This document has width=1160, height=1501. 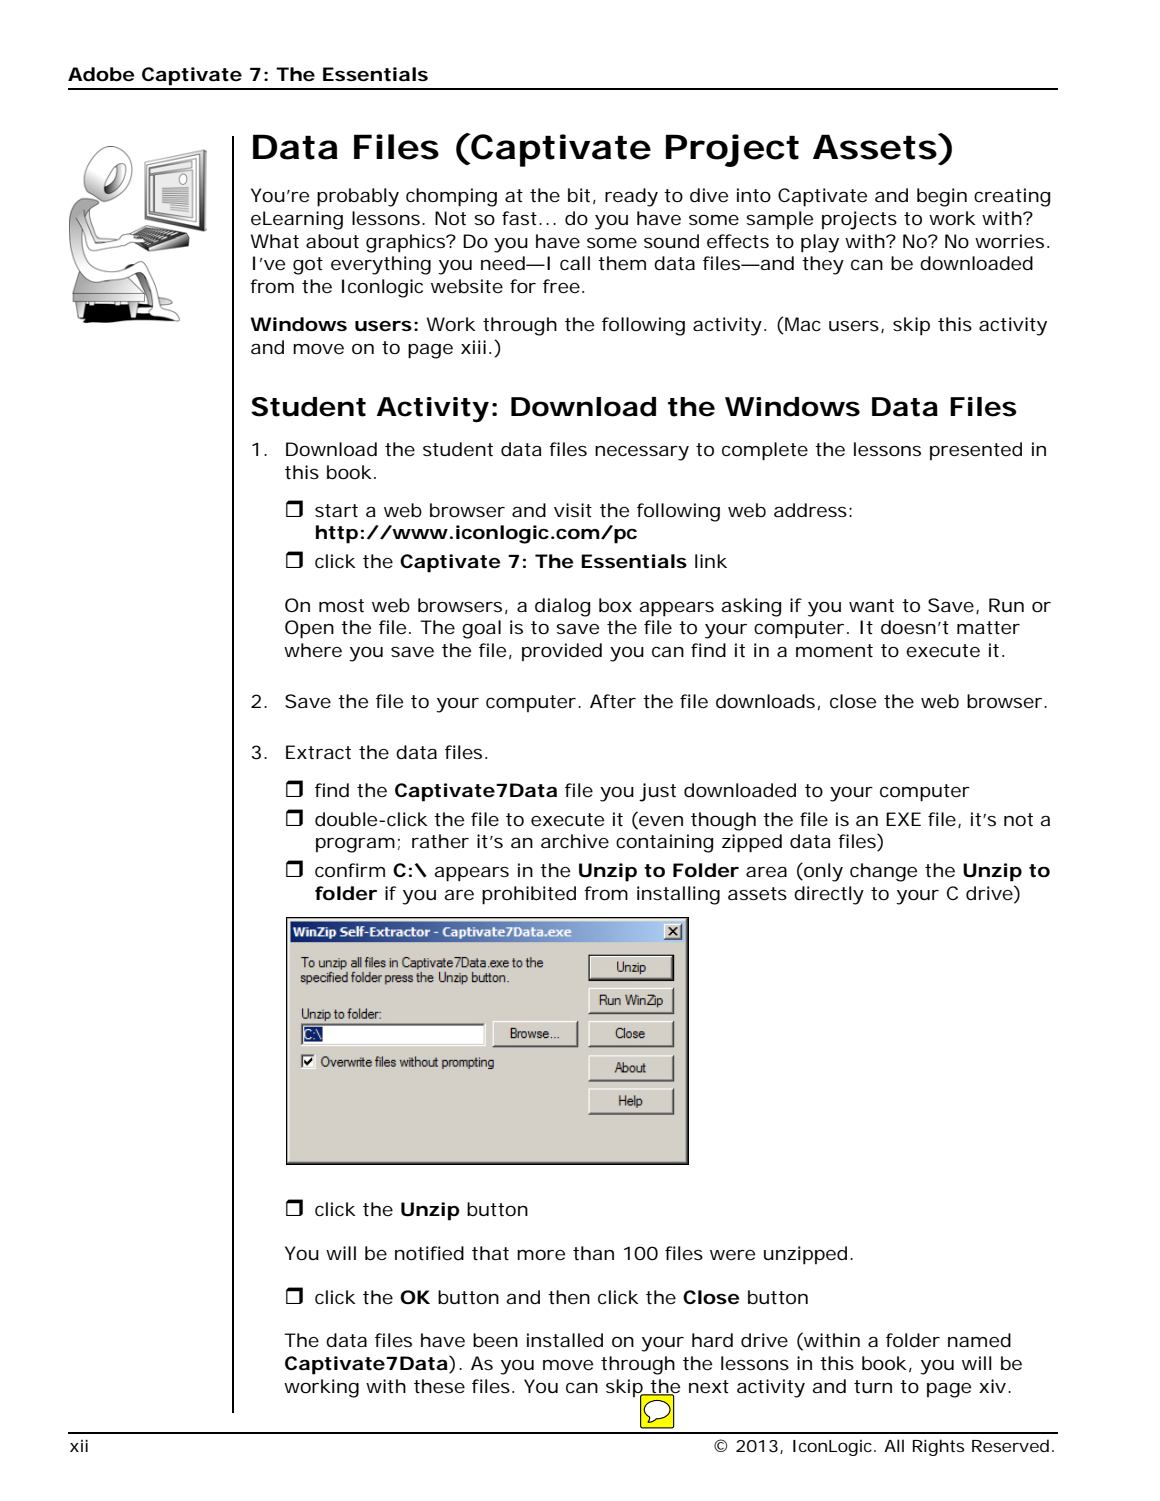 I want to click on begin, so click(x=942, y=197).
